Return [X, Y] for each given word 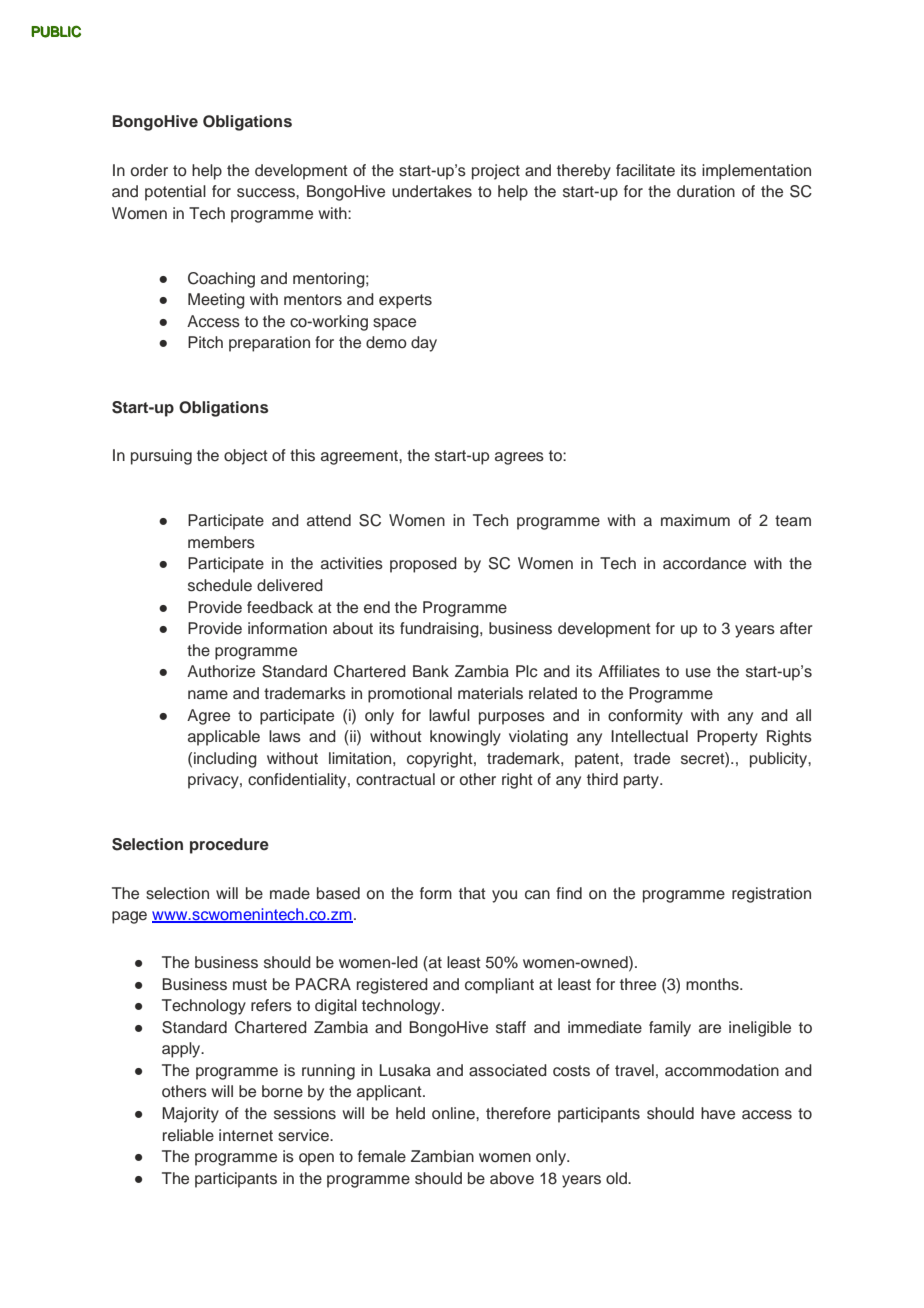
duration [706, 191]
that [472, 893]
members [221, 542]
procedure [229, 846]
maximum [695, 520]
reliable [188, 1135]
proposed [423, 565]
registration [771, 895]
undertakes [432, 191]
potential [175, 193]
